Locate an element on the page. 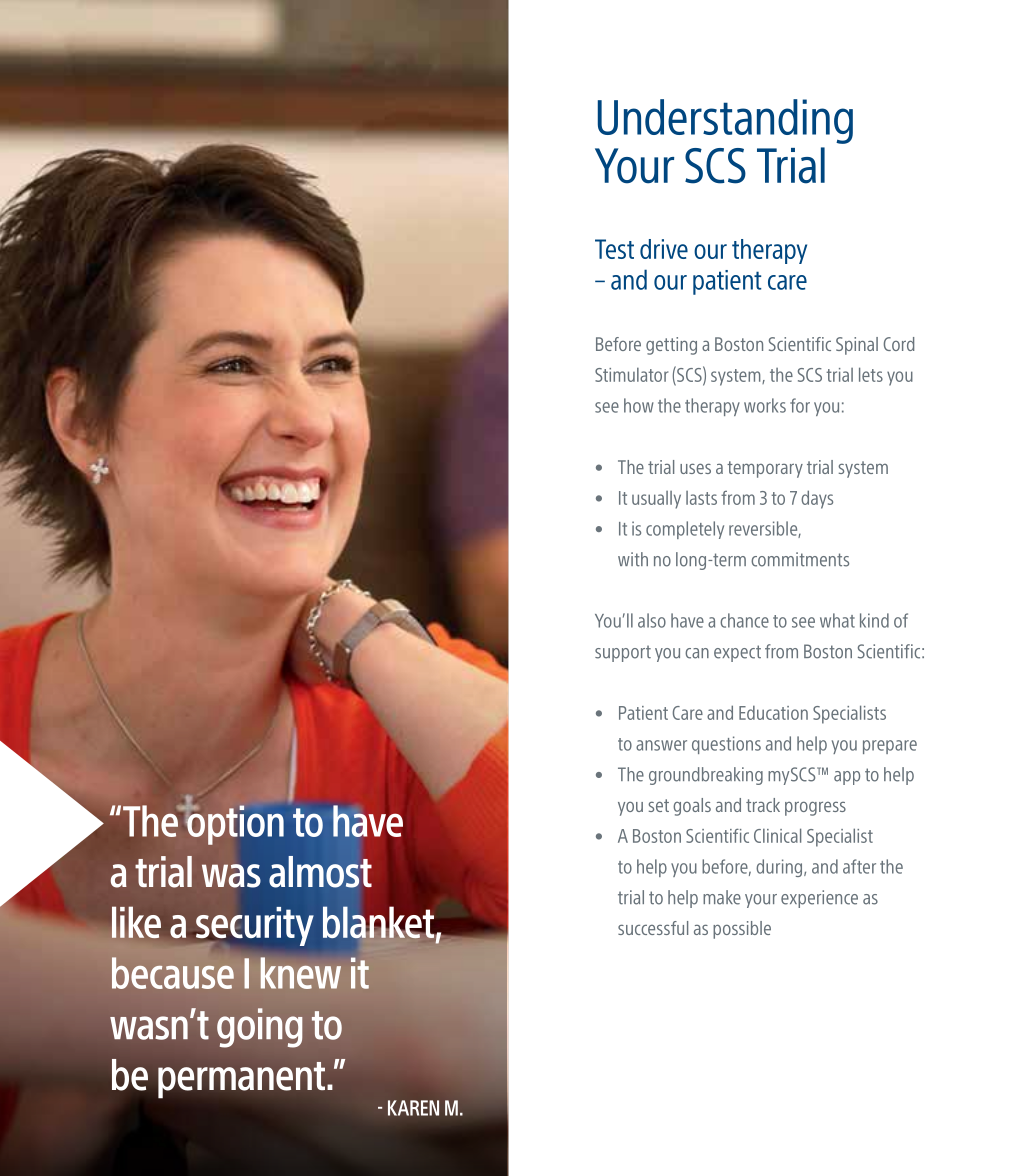 The height and width of the image is (1176, 1014). Clinical is located at coordinates (777, 835).
